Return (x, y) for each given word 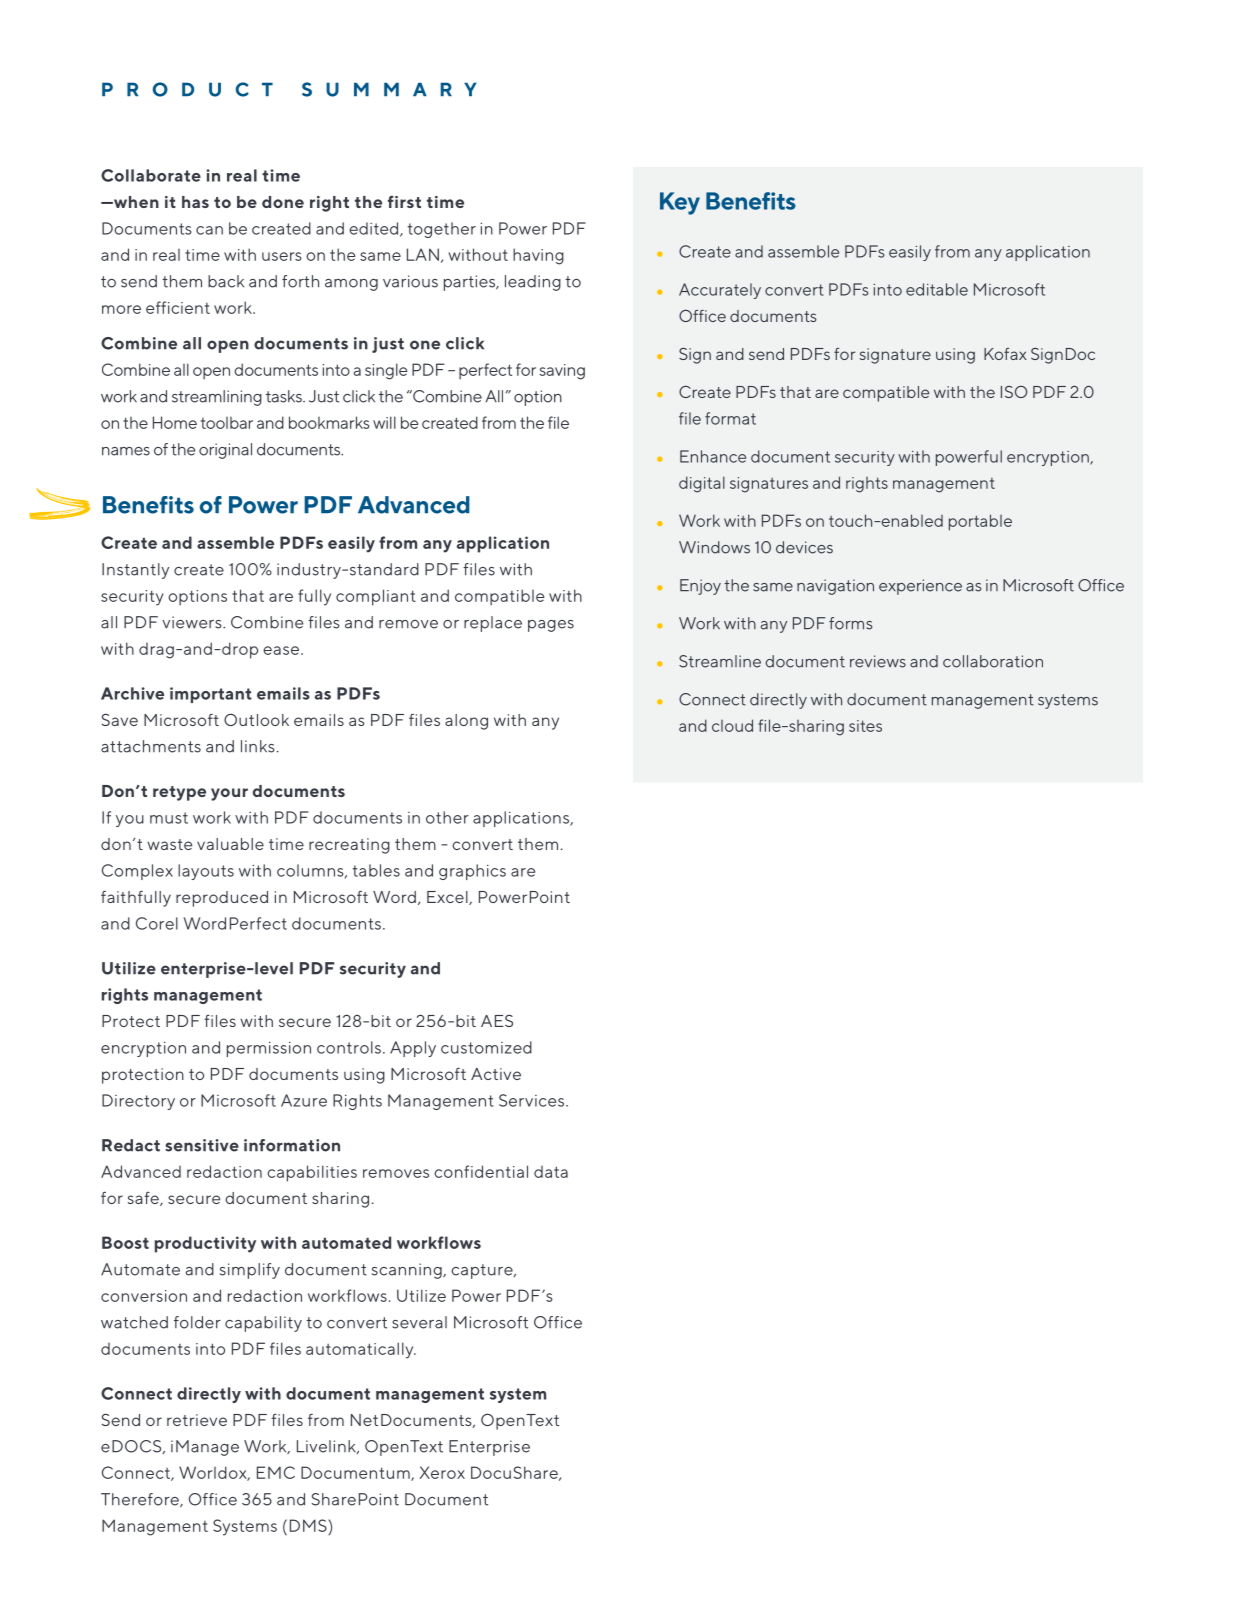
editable (937, 289)
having (538, 256)
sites (865, 726)
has (195, 202)
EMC (276, 1472)
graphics (472, 872)
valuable (230, 844)
